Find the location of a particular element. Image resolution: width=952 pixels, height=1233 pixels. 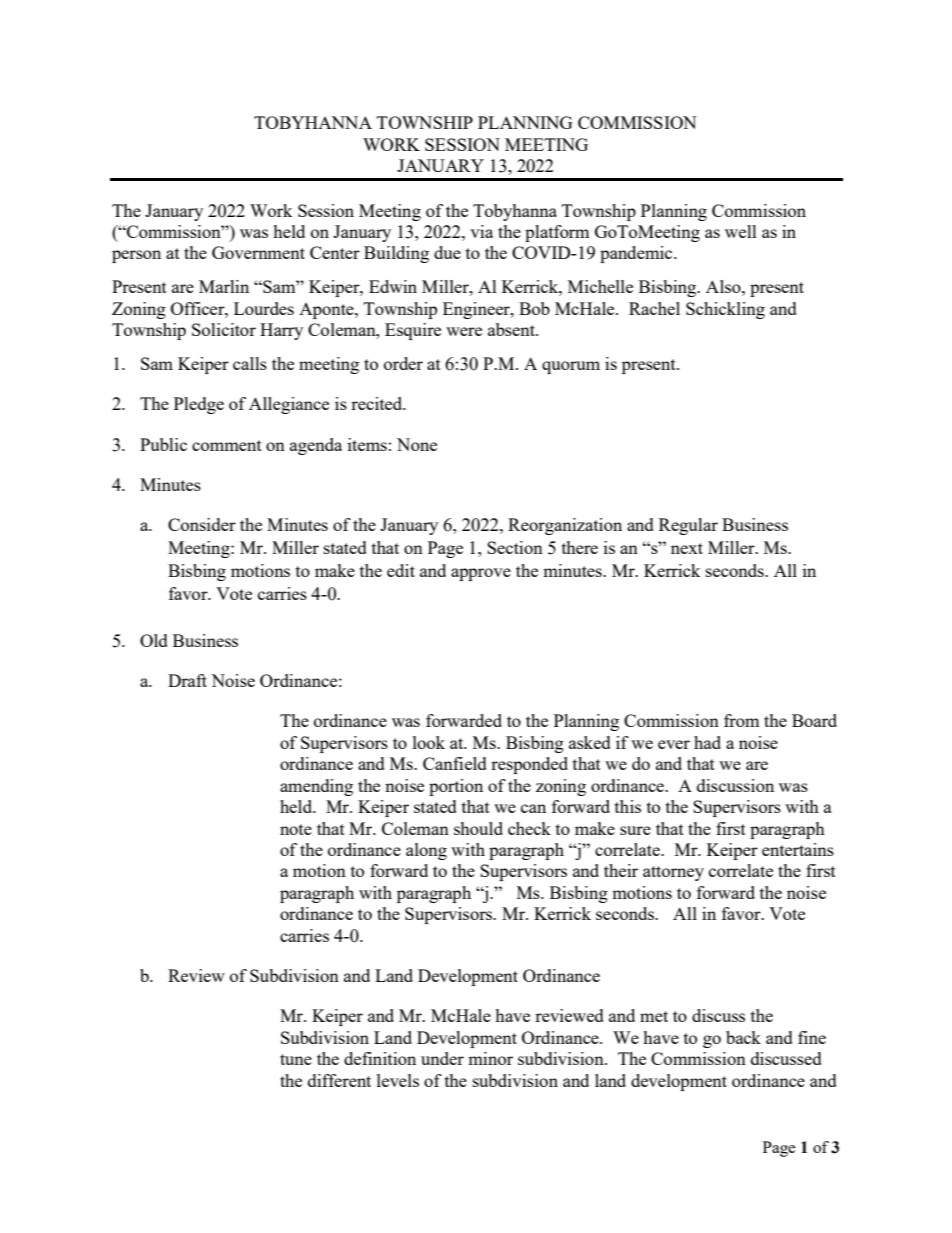

Government is located at coordinates (258, 252).
